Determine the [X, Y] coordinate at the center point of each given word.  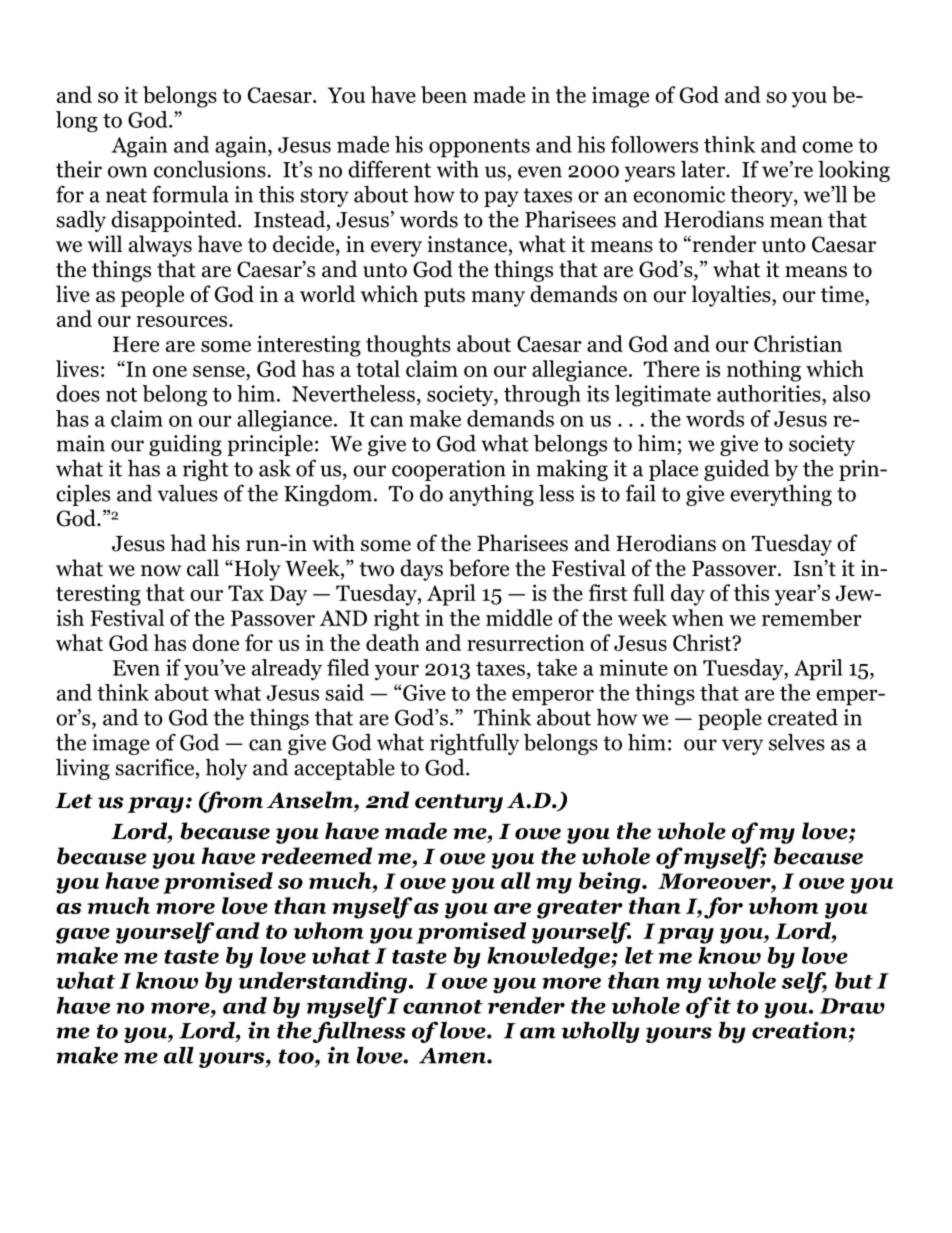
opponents [479, 148]
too [297, 1056]
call [203, 568]
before [479, 568]
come [827, 147]
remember [812, 617]
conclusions [210, 169]
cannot [443, 1007]
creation [801, 1030]
